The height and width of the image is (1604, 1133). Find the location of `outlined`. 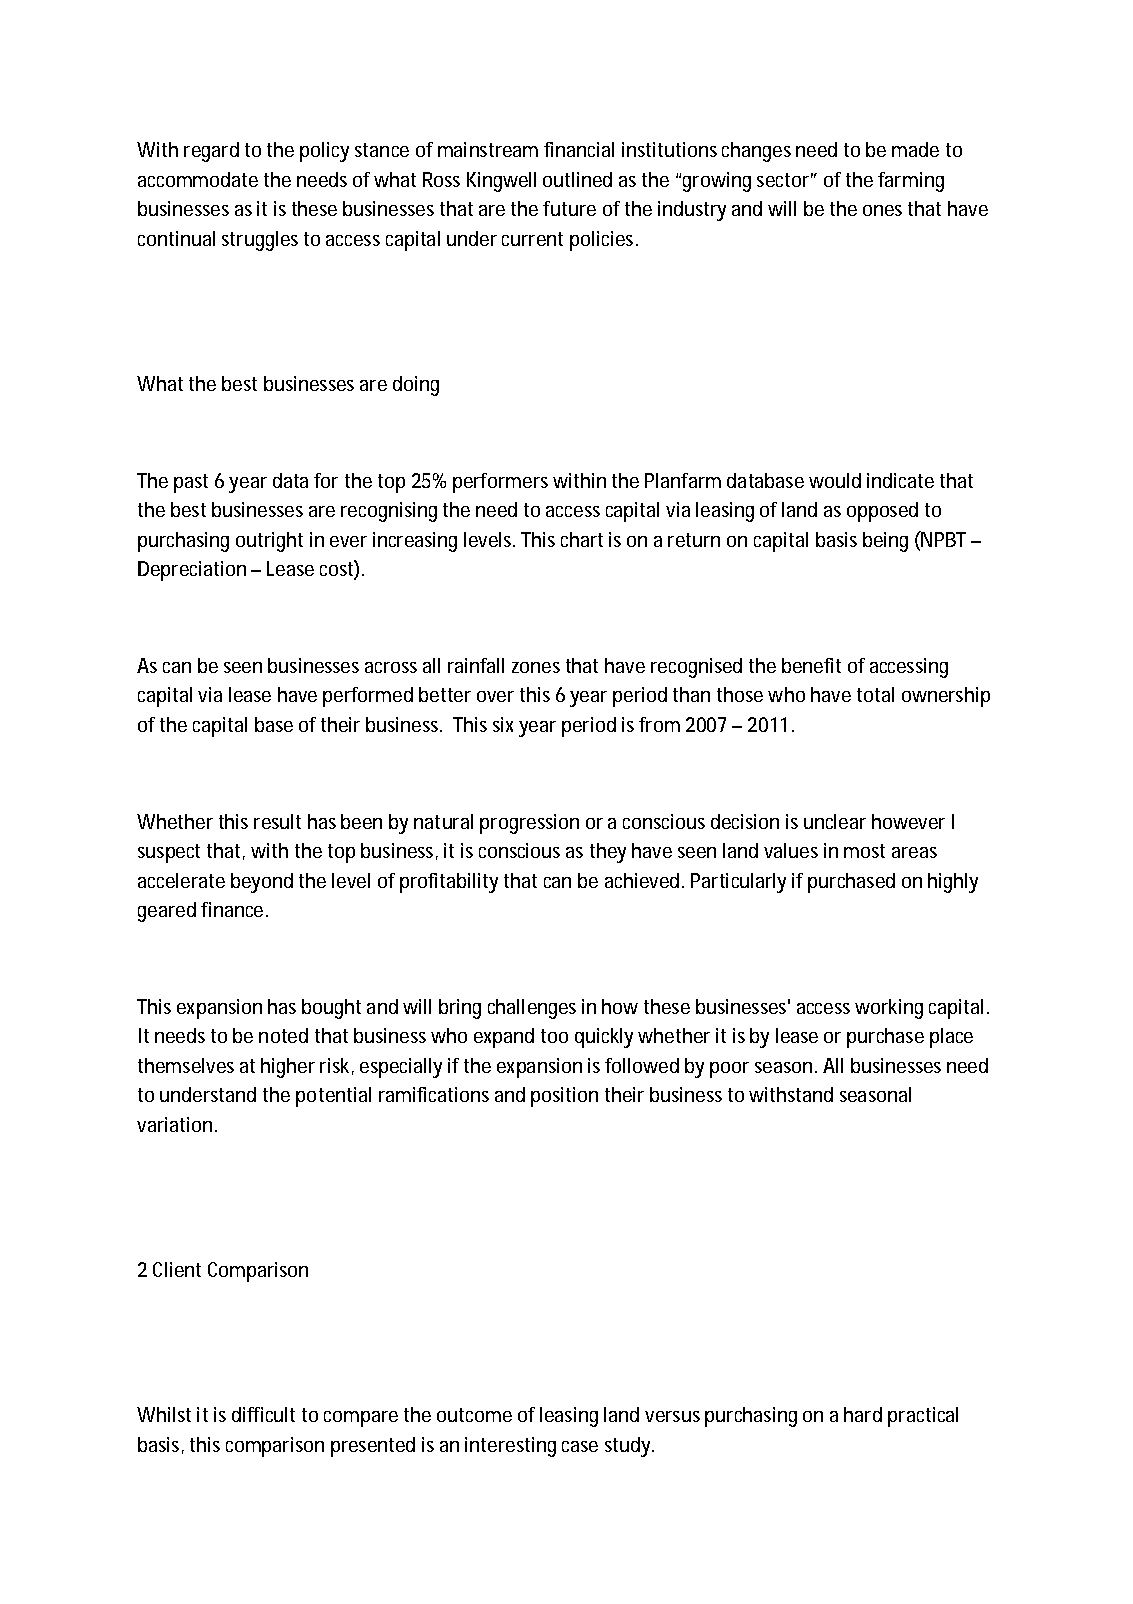

outlined is located at coordinates (577, 179).
